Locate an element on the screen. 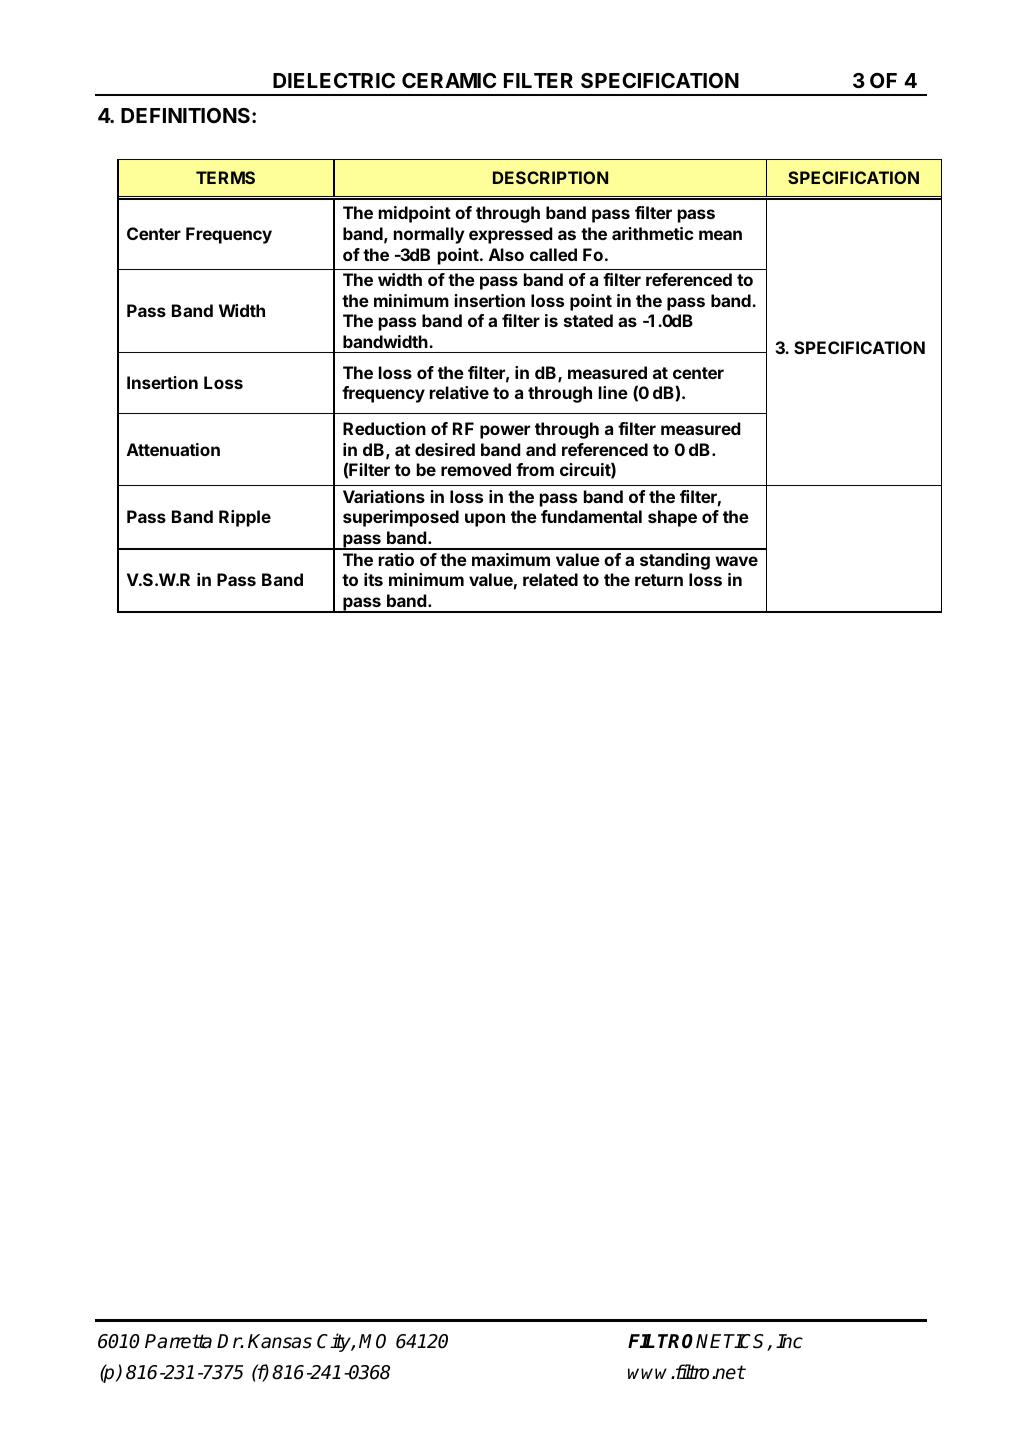  related is located at coordinates (550, 579).
